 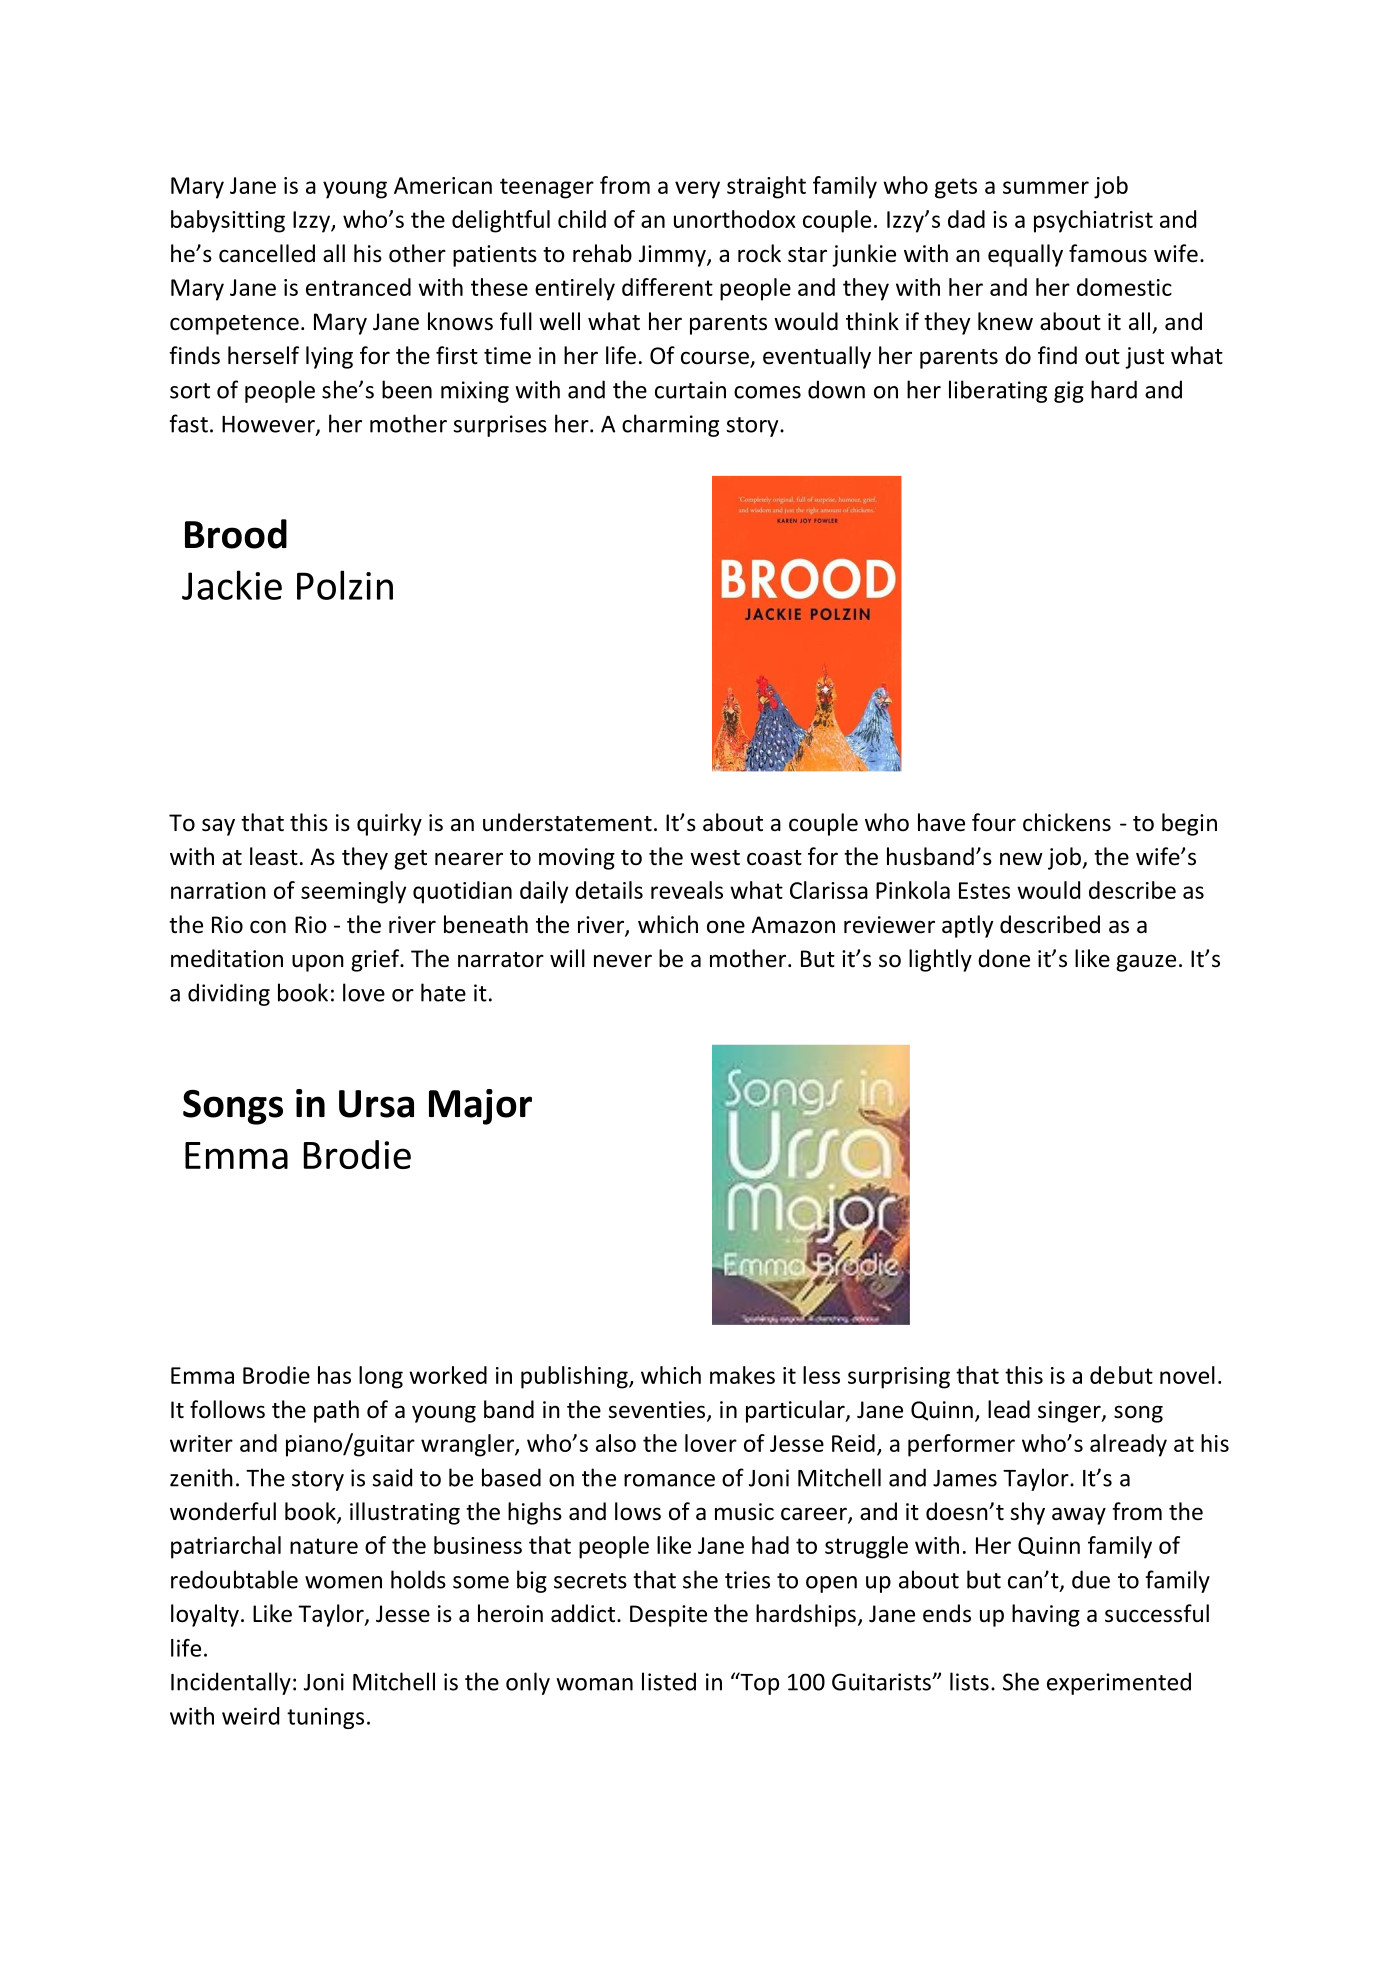 I want to click on Major, so click(x=480, y=1107).
